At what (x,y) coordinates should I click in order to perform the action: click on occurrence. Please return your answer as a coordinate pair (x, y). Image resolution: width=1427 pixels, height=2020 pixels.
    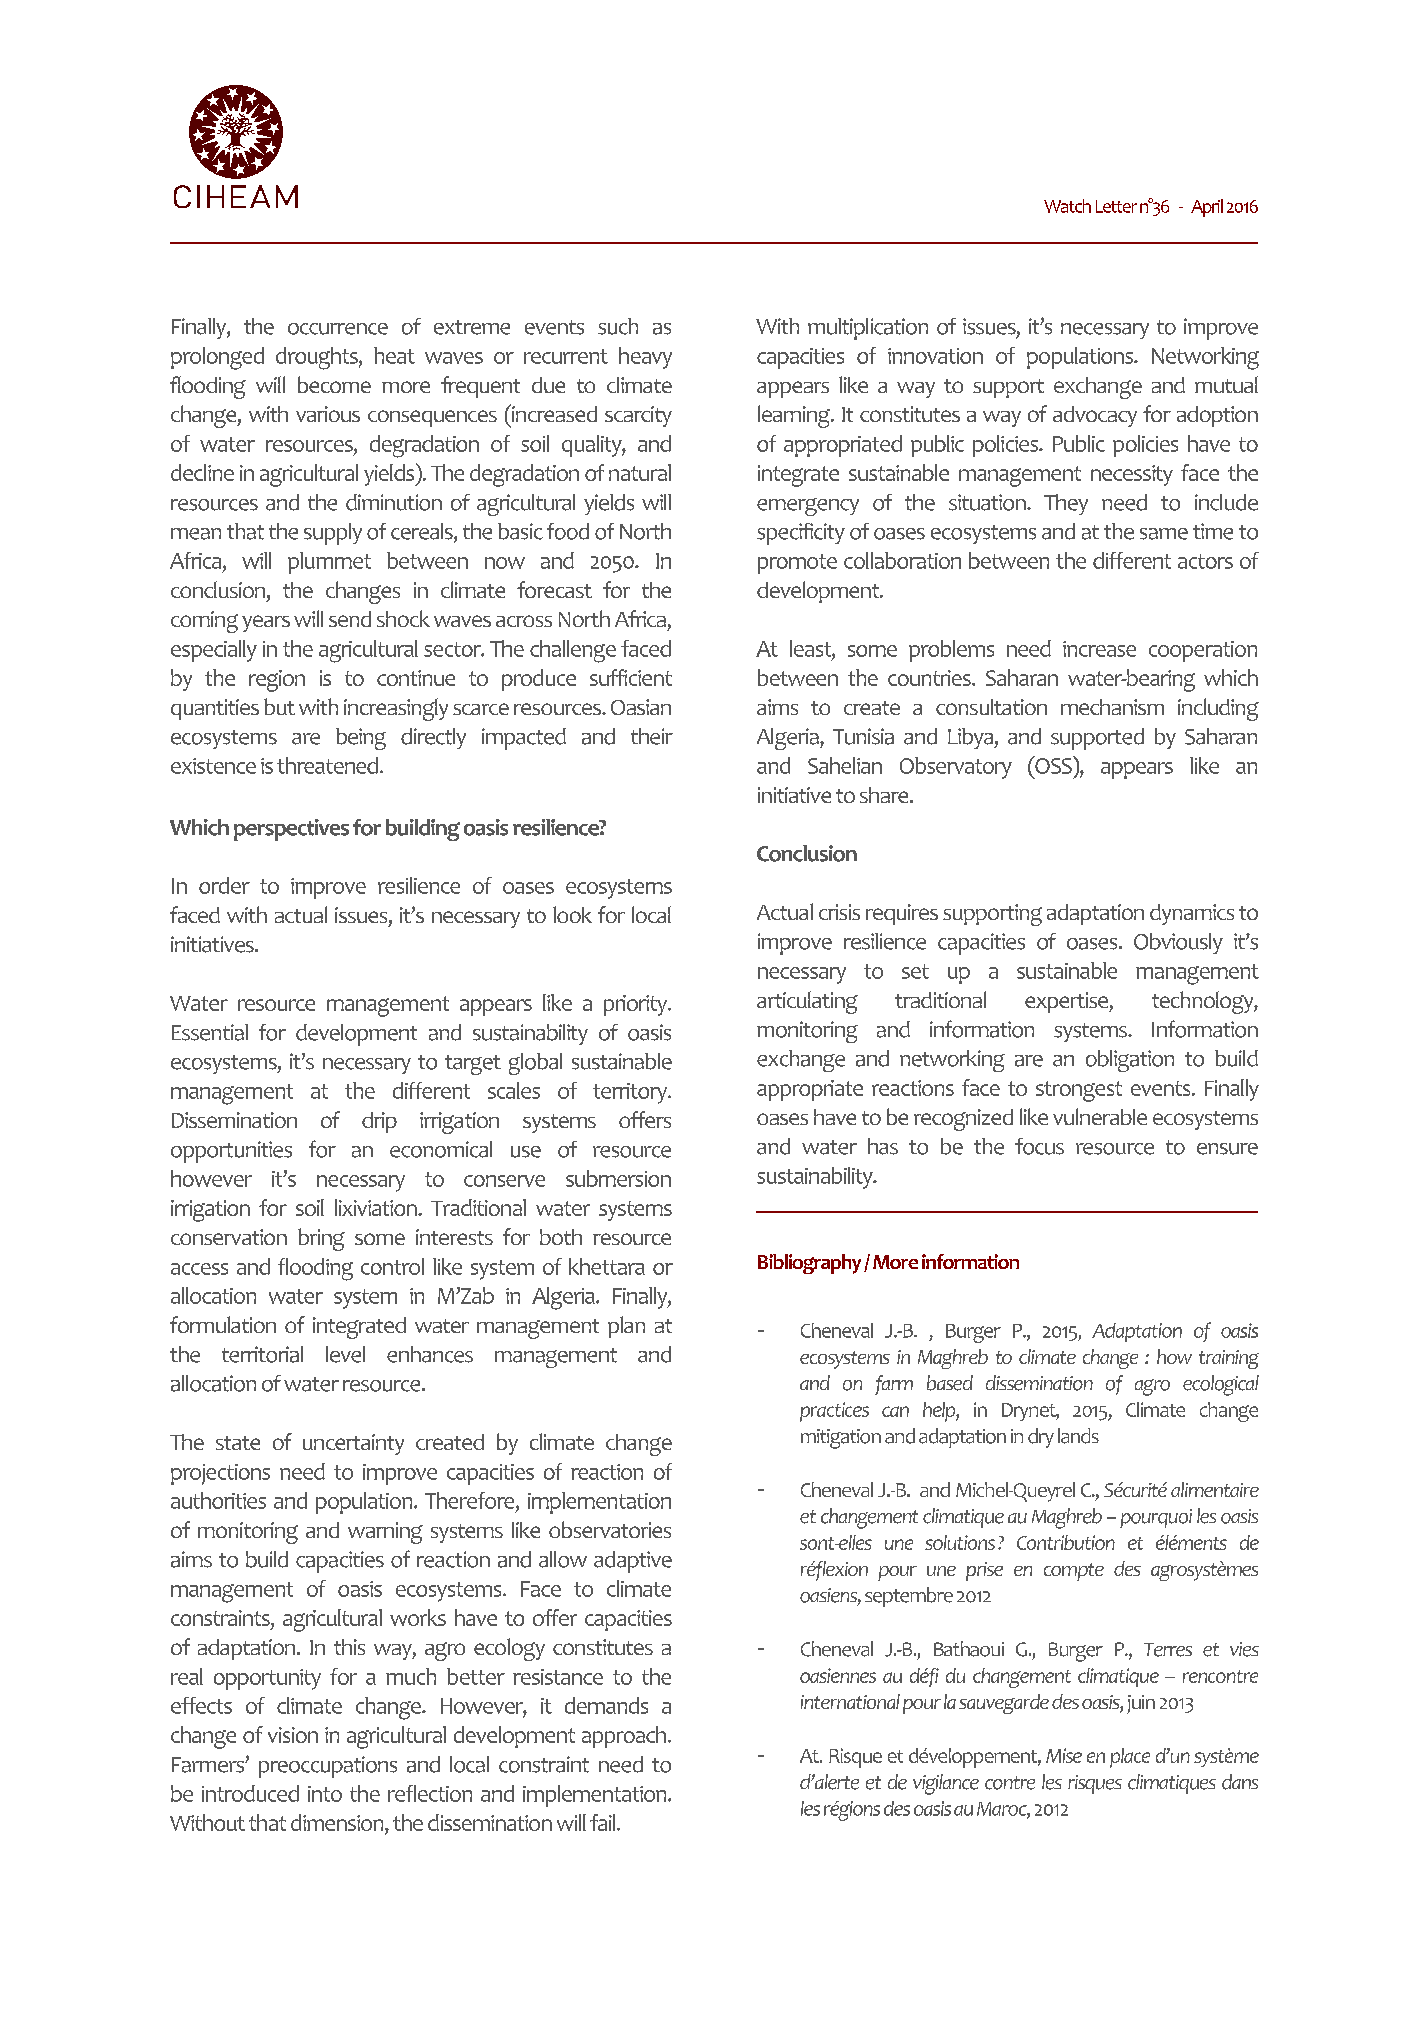
    Looking at the image, I should click on (338, 329).
